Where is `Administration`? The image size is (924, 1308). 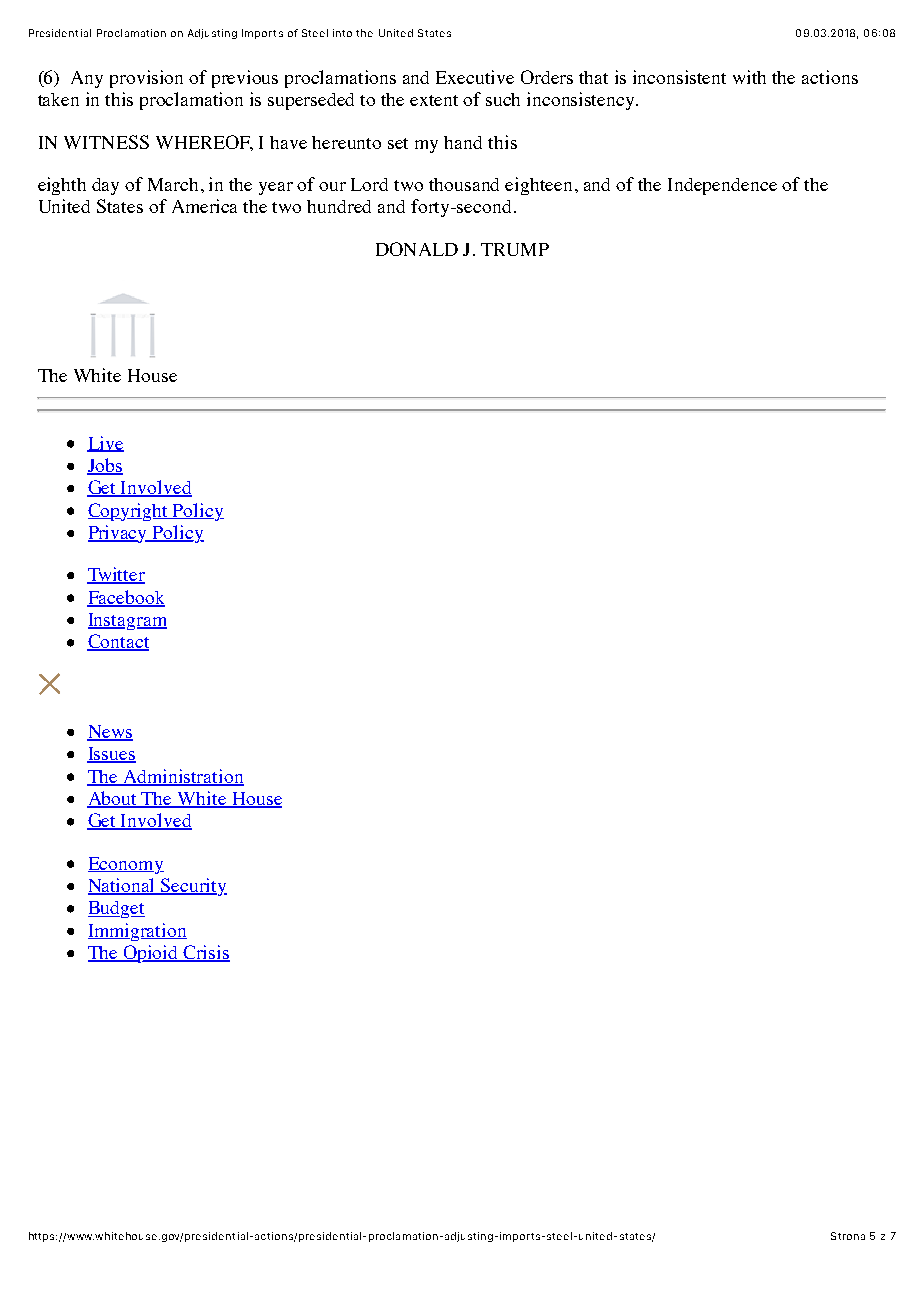
Administration is located at coordinates (182, 777).
